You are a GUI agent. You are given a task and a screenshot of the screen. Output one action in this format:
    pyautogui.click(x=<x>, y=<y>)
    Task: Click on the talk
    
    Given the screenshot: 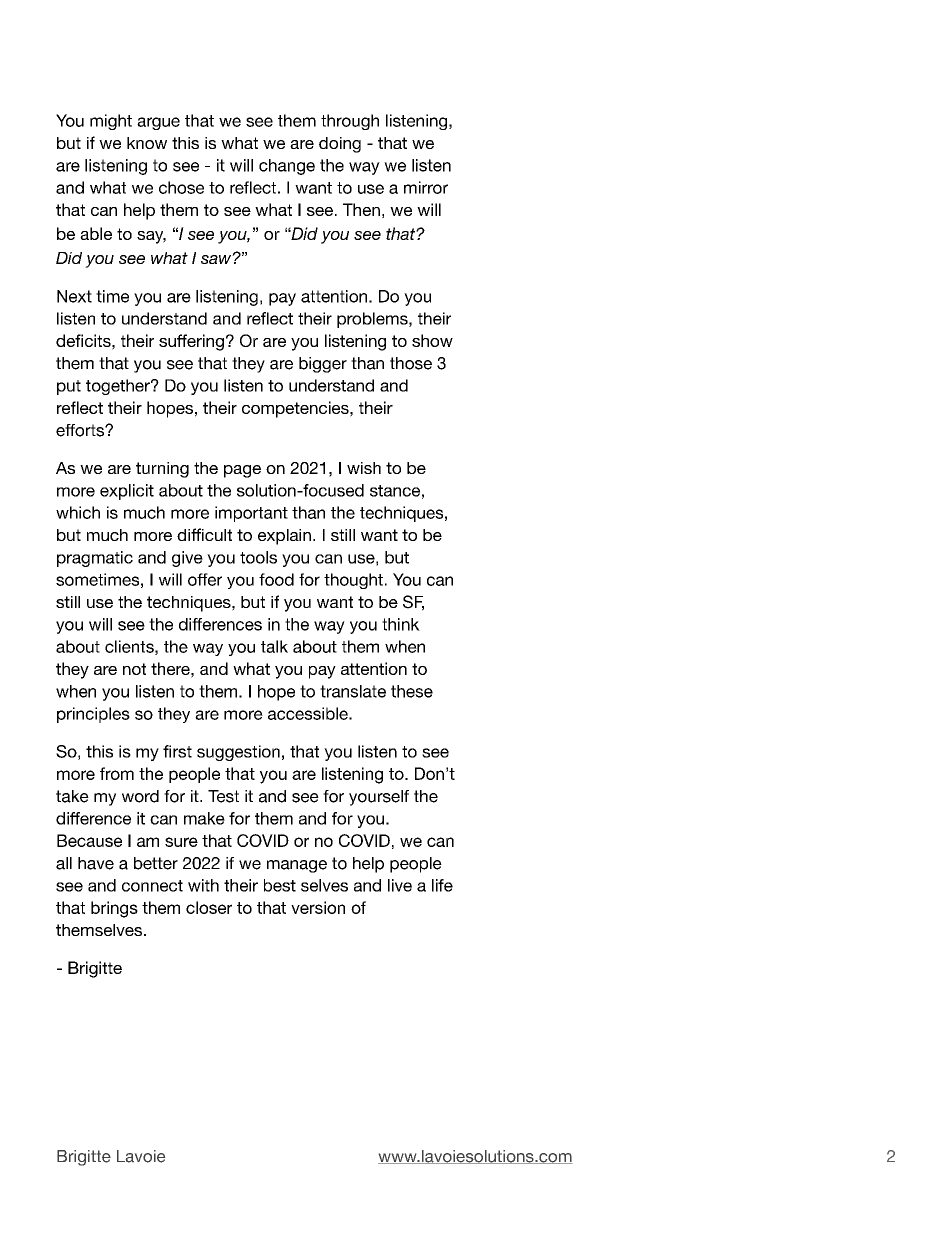 What is the action you would take?
    pyautogui.click(x=274, y=646)
